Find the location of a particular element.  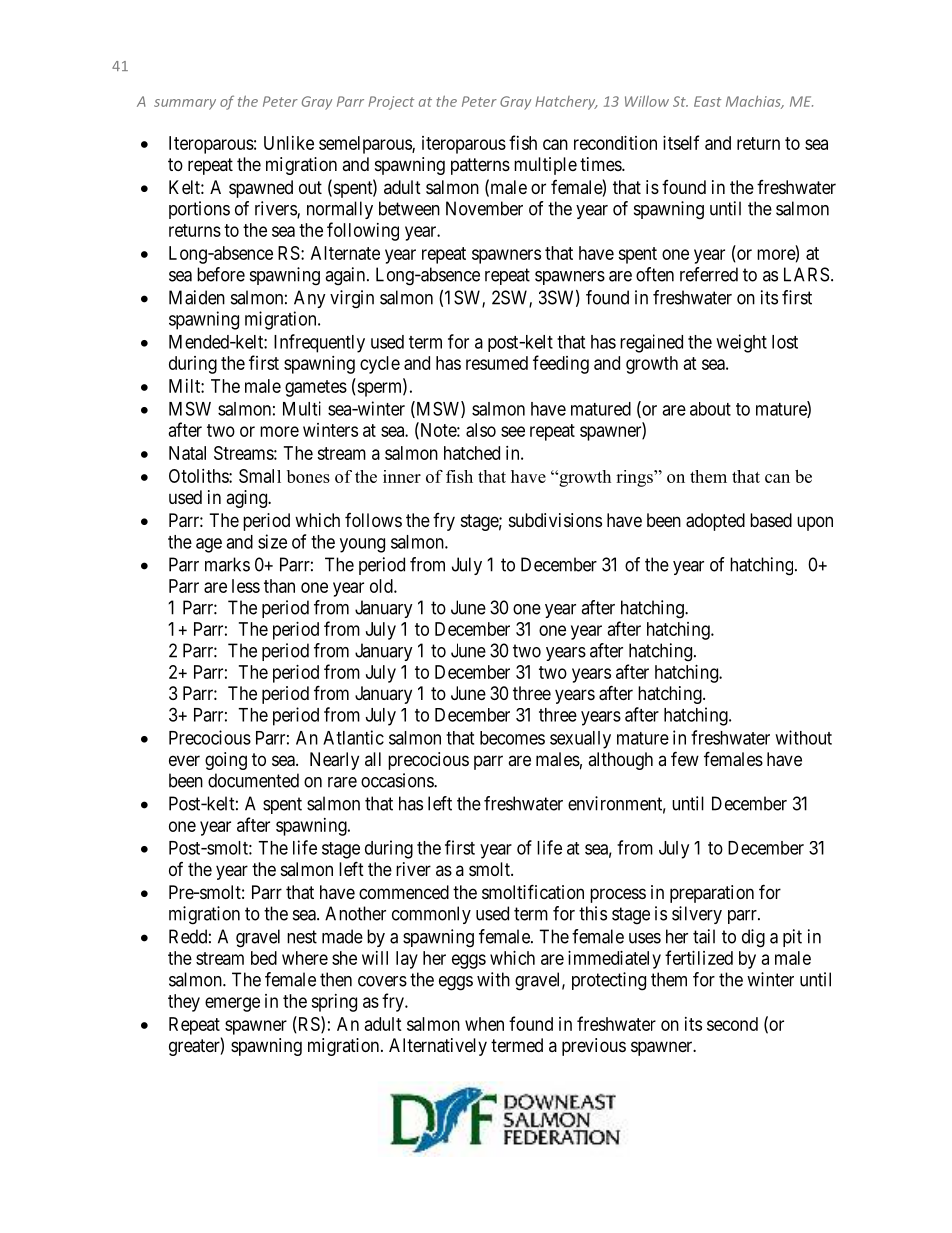

Unlike is located at coordinates (289, 143).
